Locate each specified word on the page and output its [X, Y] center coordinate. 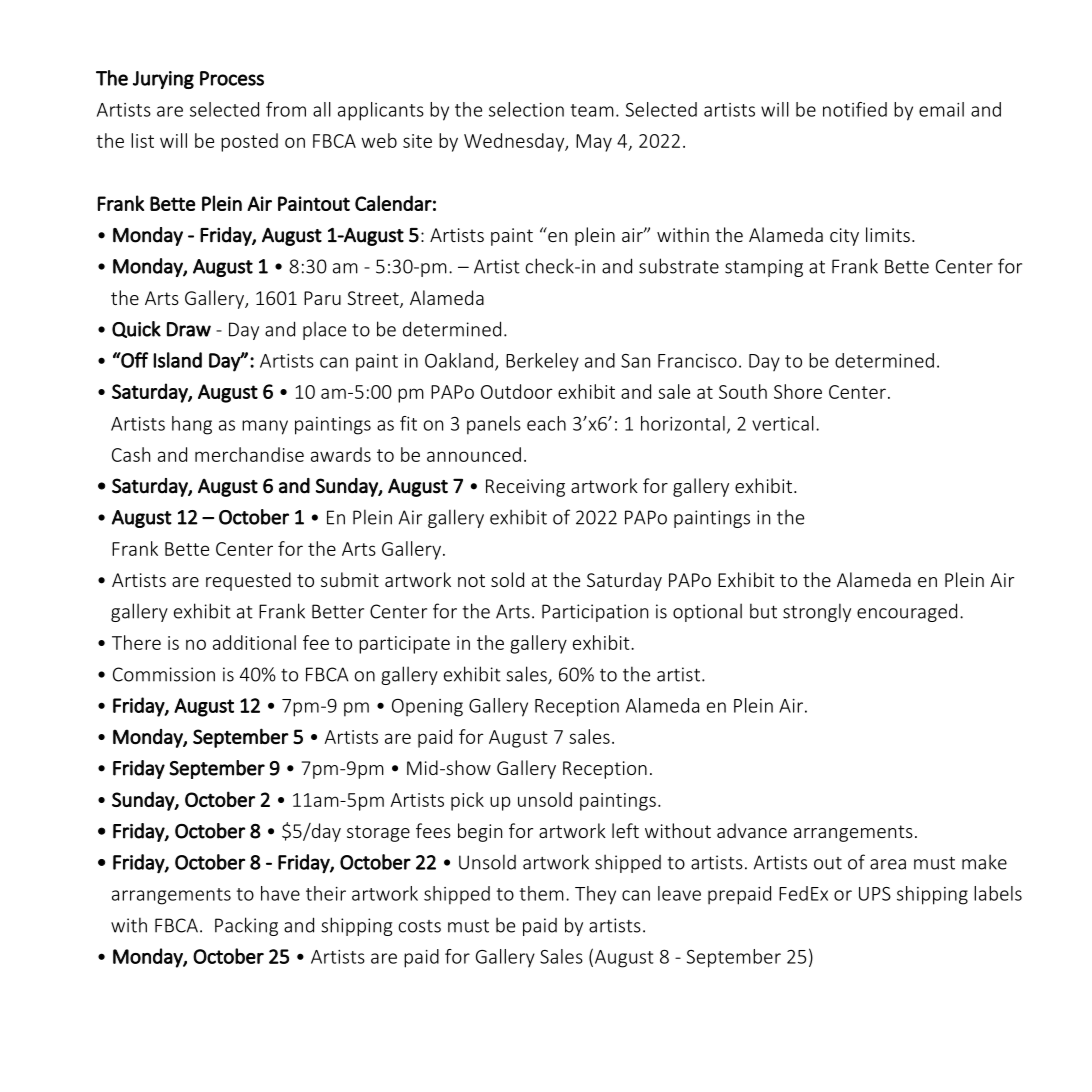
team [592, 110]
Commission [164, 674]
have [280, 893]
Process [232, 78]
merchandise [249, 454]
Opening [427, 708]
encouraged [907, 612]
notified [855, 109]
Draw [189, 329]
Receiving [525, 488]
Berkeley [542, 362]
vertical [783, 423]
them [542, 893]
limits [888, 234]
